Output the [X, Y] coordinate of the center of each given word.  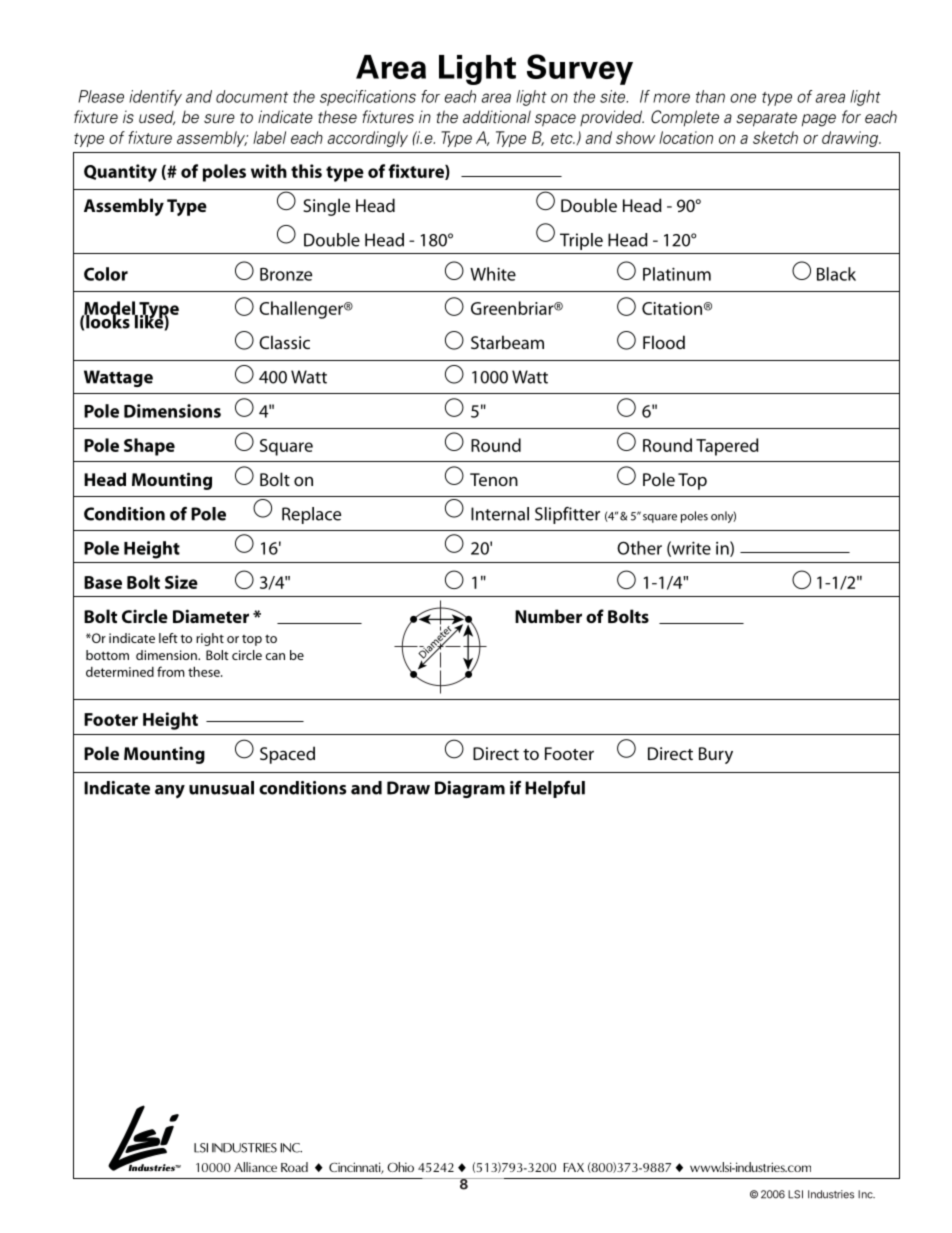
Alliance [255, 1167]
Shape [149, 447]
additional [497, 117]
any [170, 791]
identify [155, 98]
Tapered [727, 447]
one [743, 98]
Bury [716, 755]
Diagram [470, 789]
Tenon [494, 479]
